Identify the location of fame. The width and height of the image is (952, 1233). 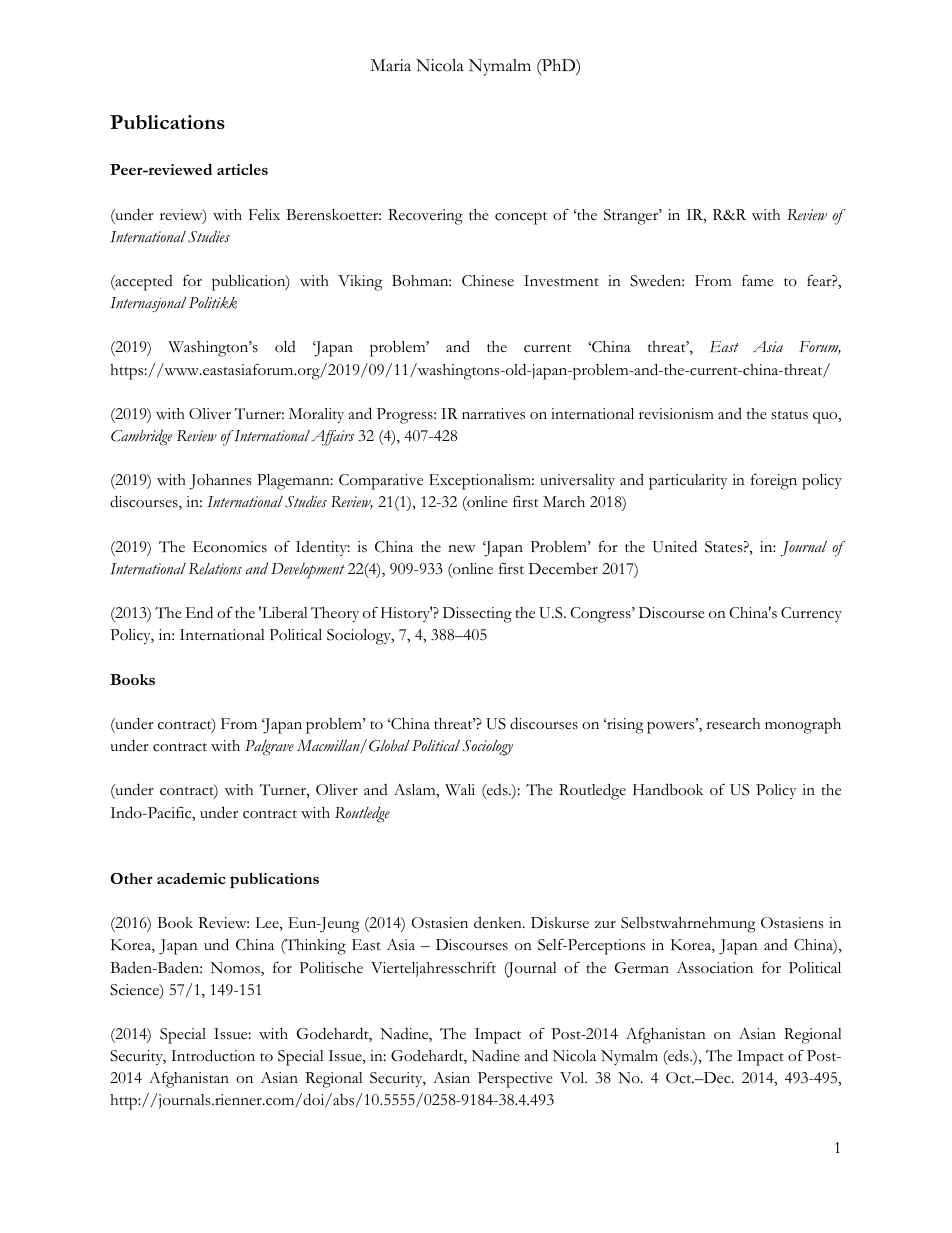
(758, 280).
